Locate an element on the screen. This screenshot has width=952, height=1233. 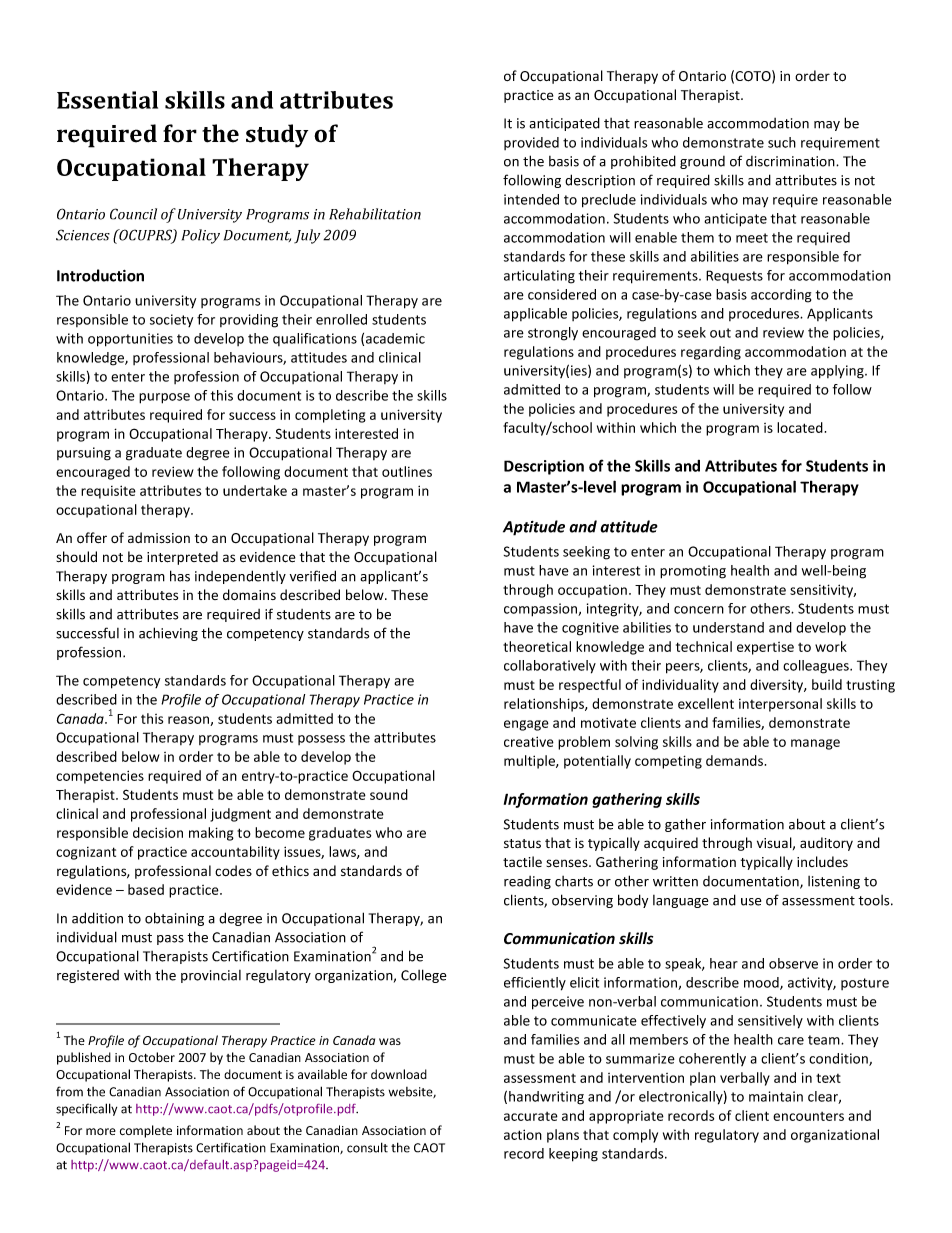
action is located at coordinates (523, 1134).
